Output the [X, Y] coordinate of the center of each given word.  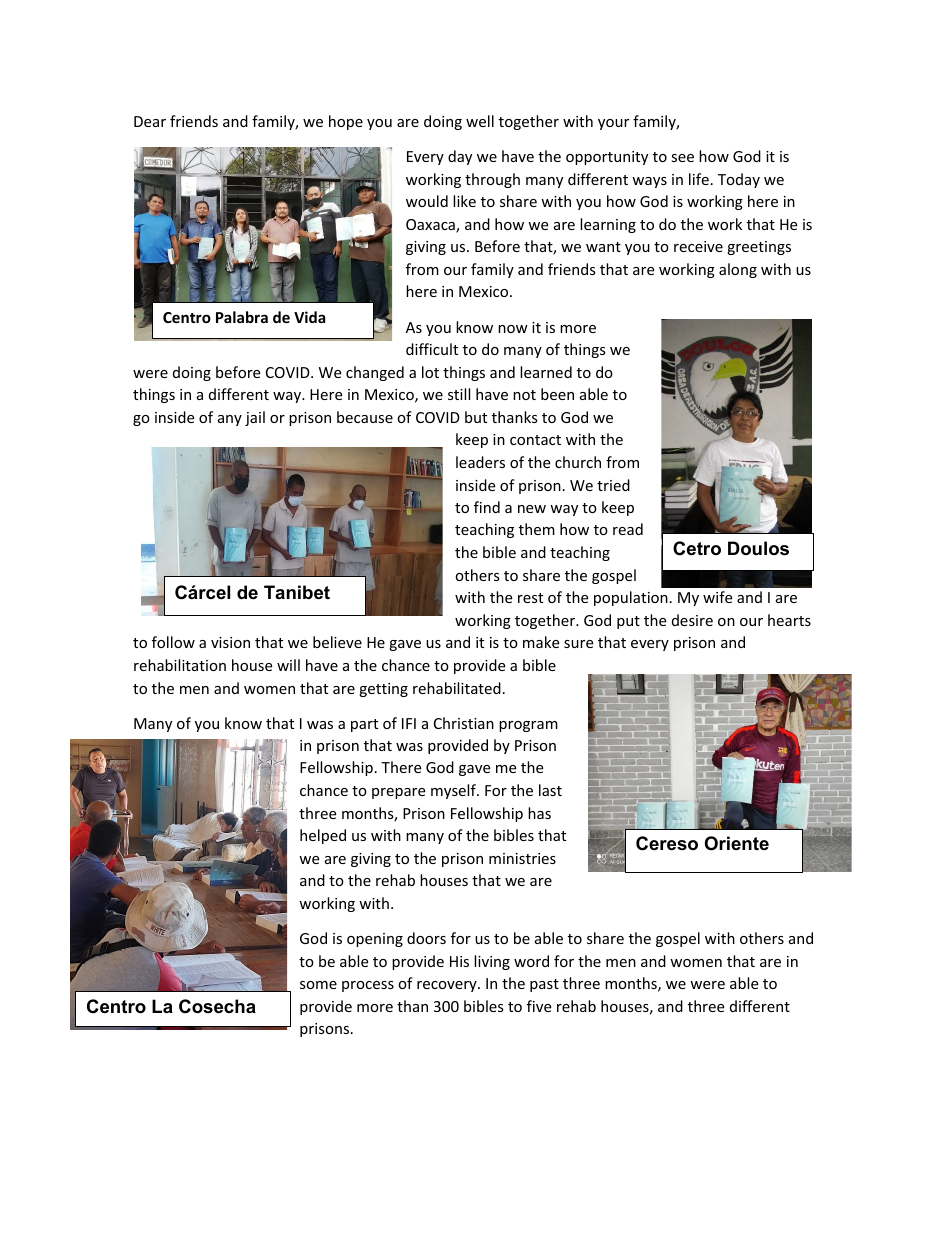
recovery [448, 986]
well [480, 121]
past [544, 985]
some [318, 985]
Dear [150, 121]
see [682, 158]
